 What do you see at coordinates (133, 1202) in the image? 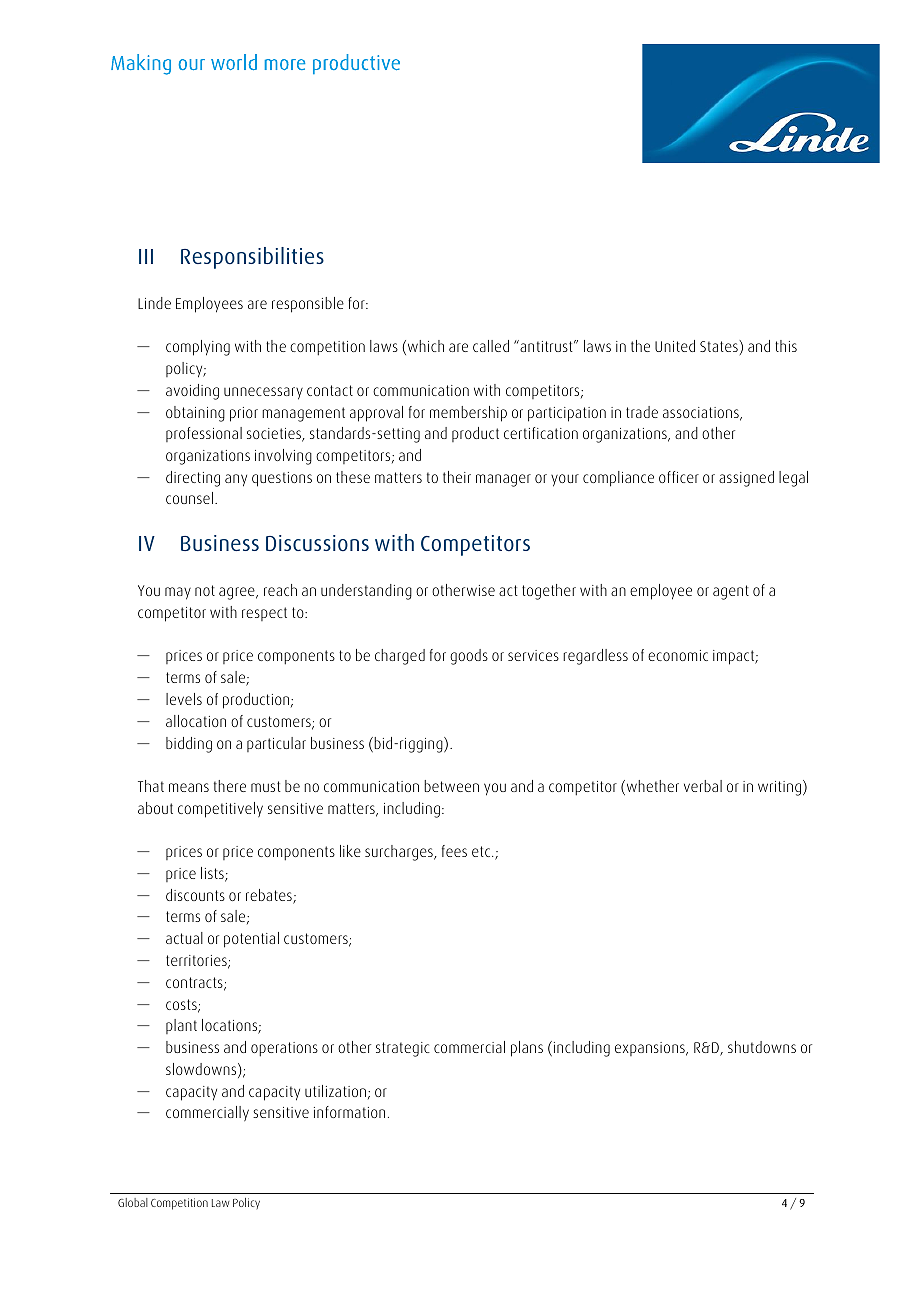
I see `Global` at bounding box center [133, 1202].
